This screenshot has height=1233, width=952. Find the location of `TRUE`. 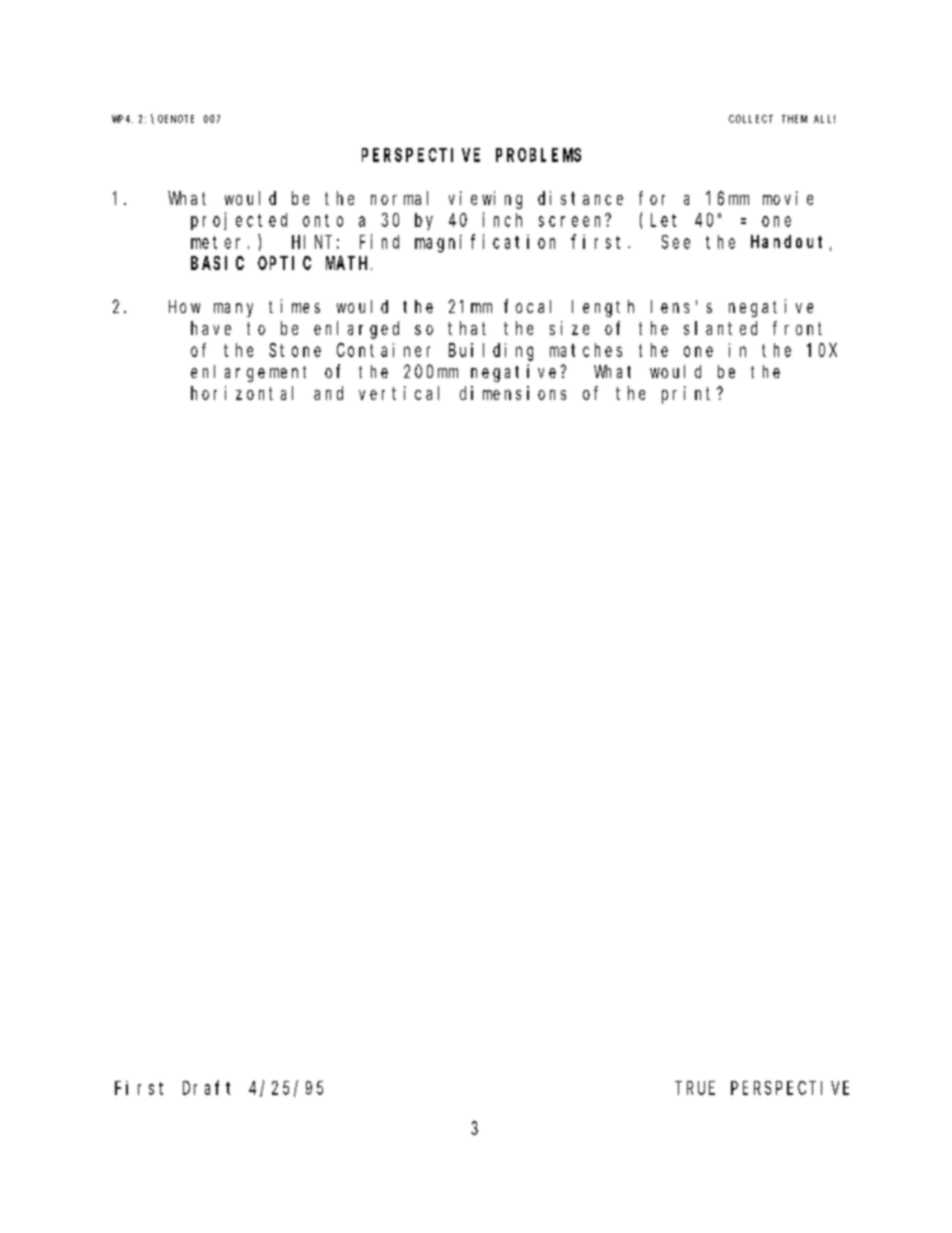

TRUE is located at coordinates (696, 1088).
